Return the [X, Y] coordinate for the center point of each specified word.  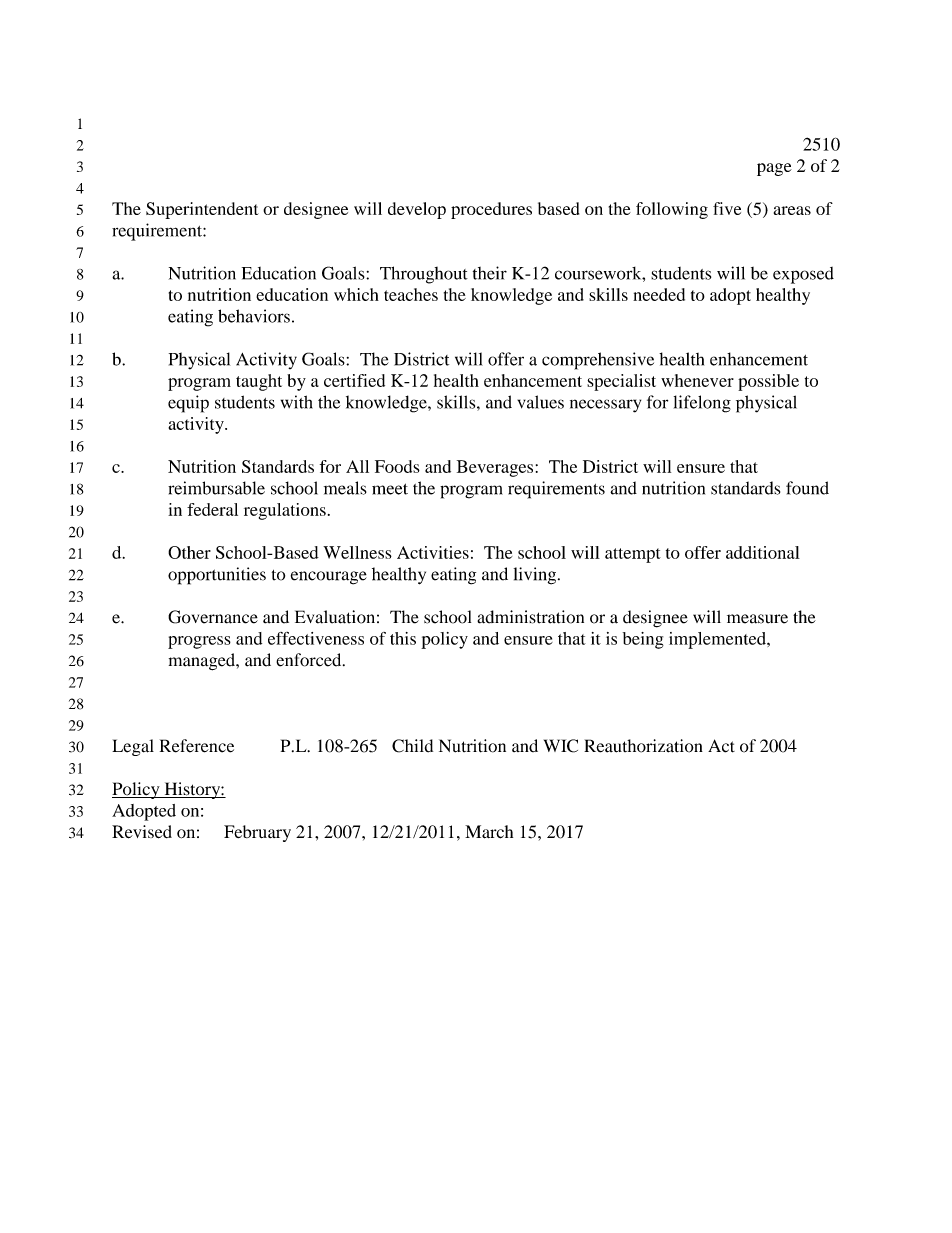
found [807, 488]
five [727, 208]
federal [212, 509]
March [489, 832]
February [257, 833]
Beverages [495, 468]
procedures [491, 210]
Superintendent [202, 210]
